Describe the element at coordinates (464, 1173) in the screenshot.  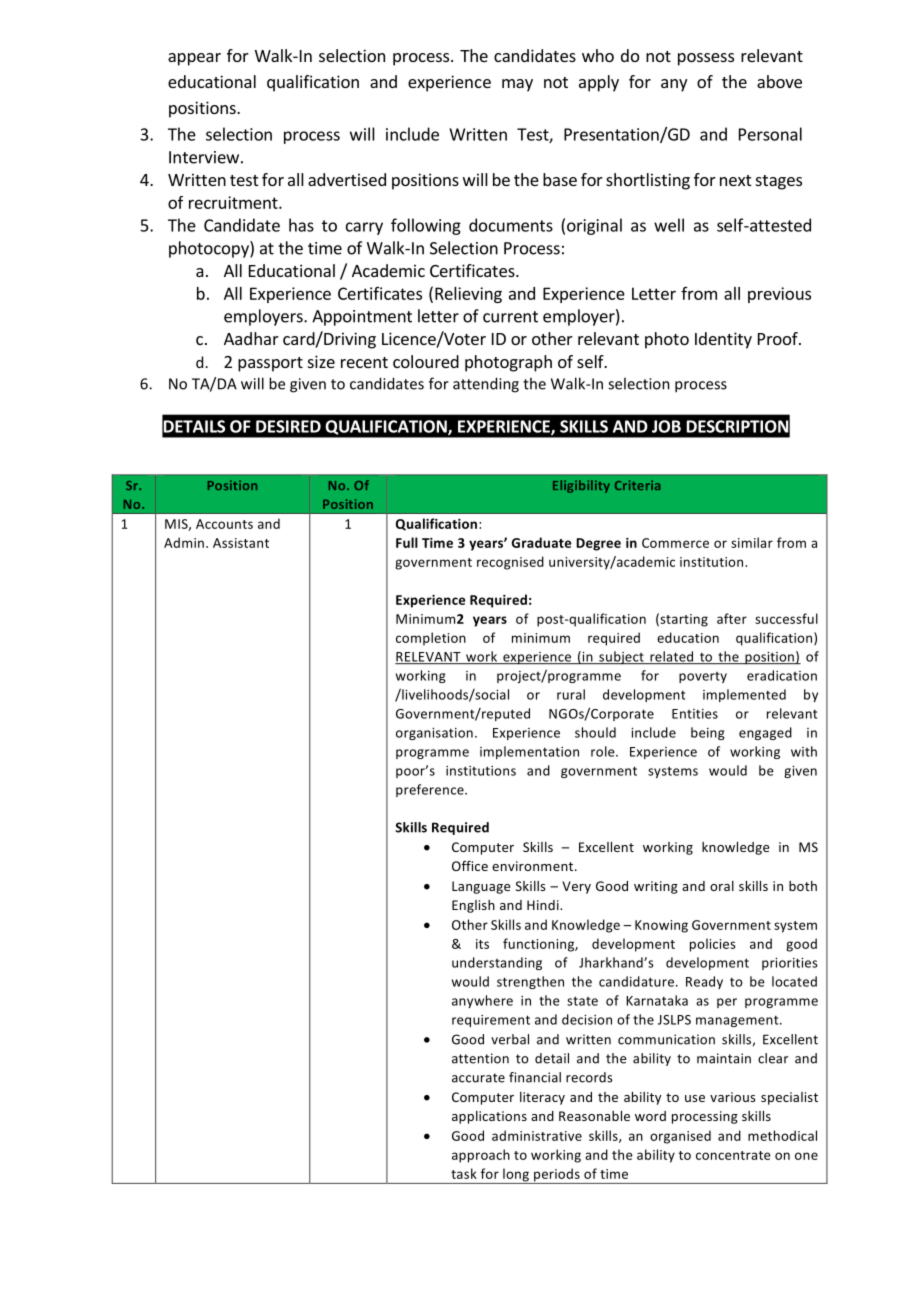
I see `task` at that location.
